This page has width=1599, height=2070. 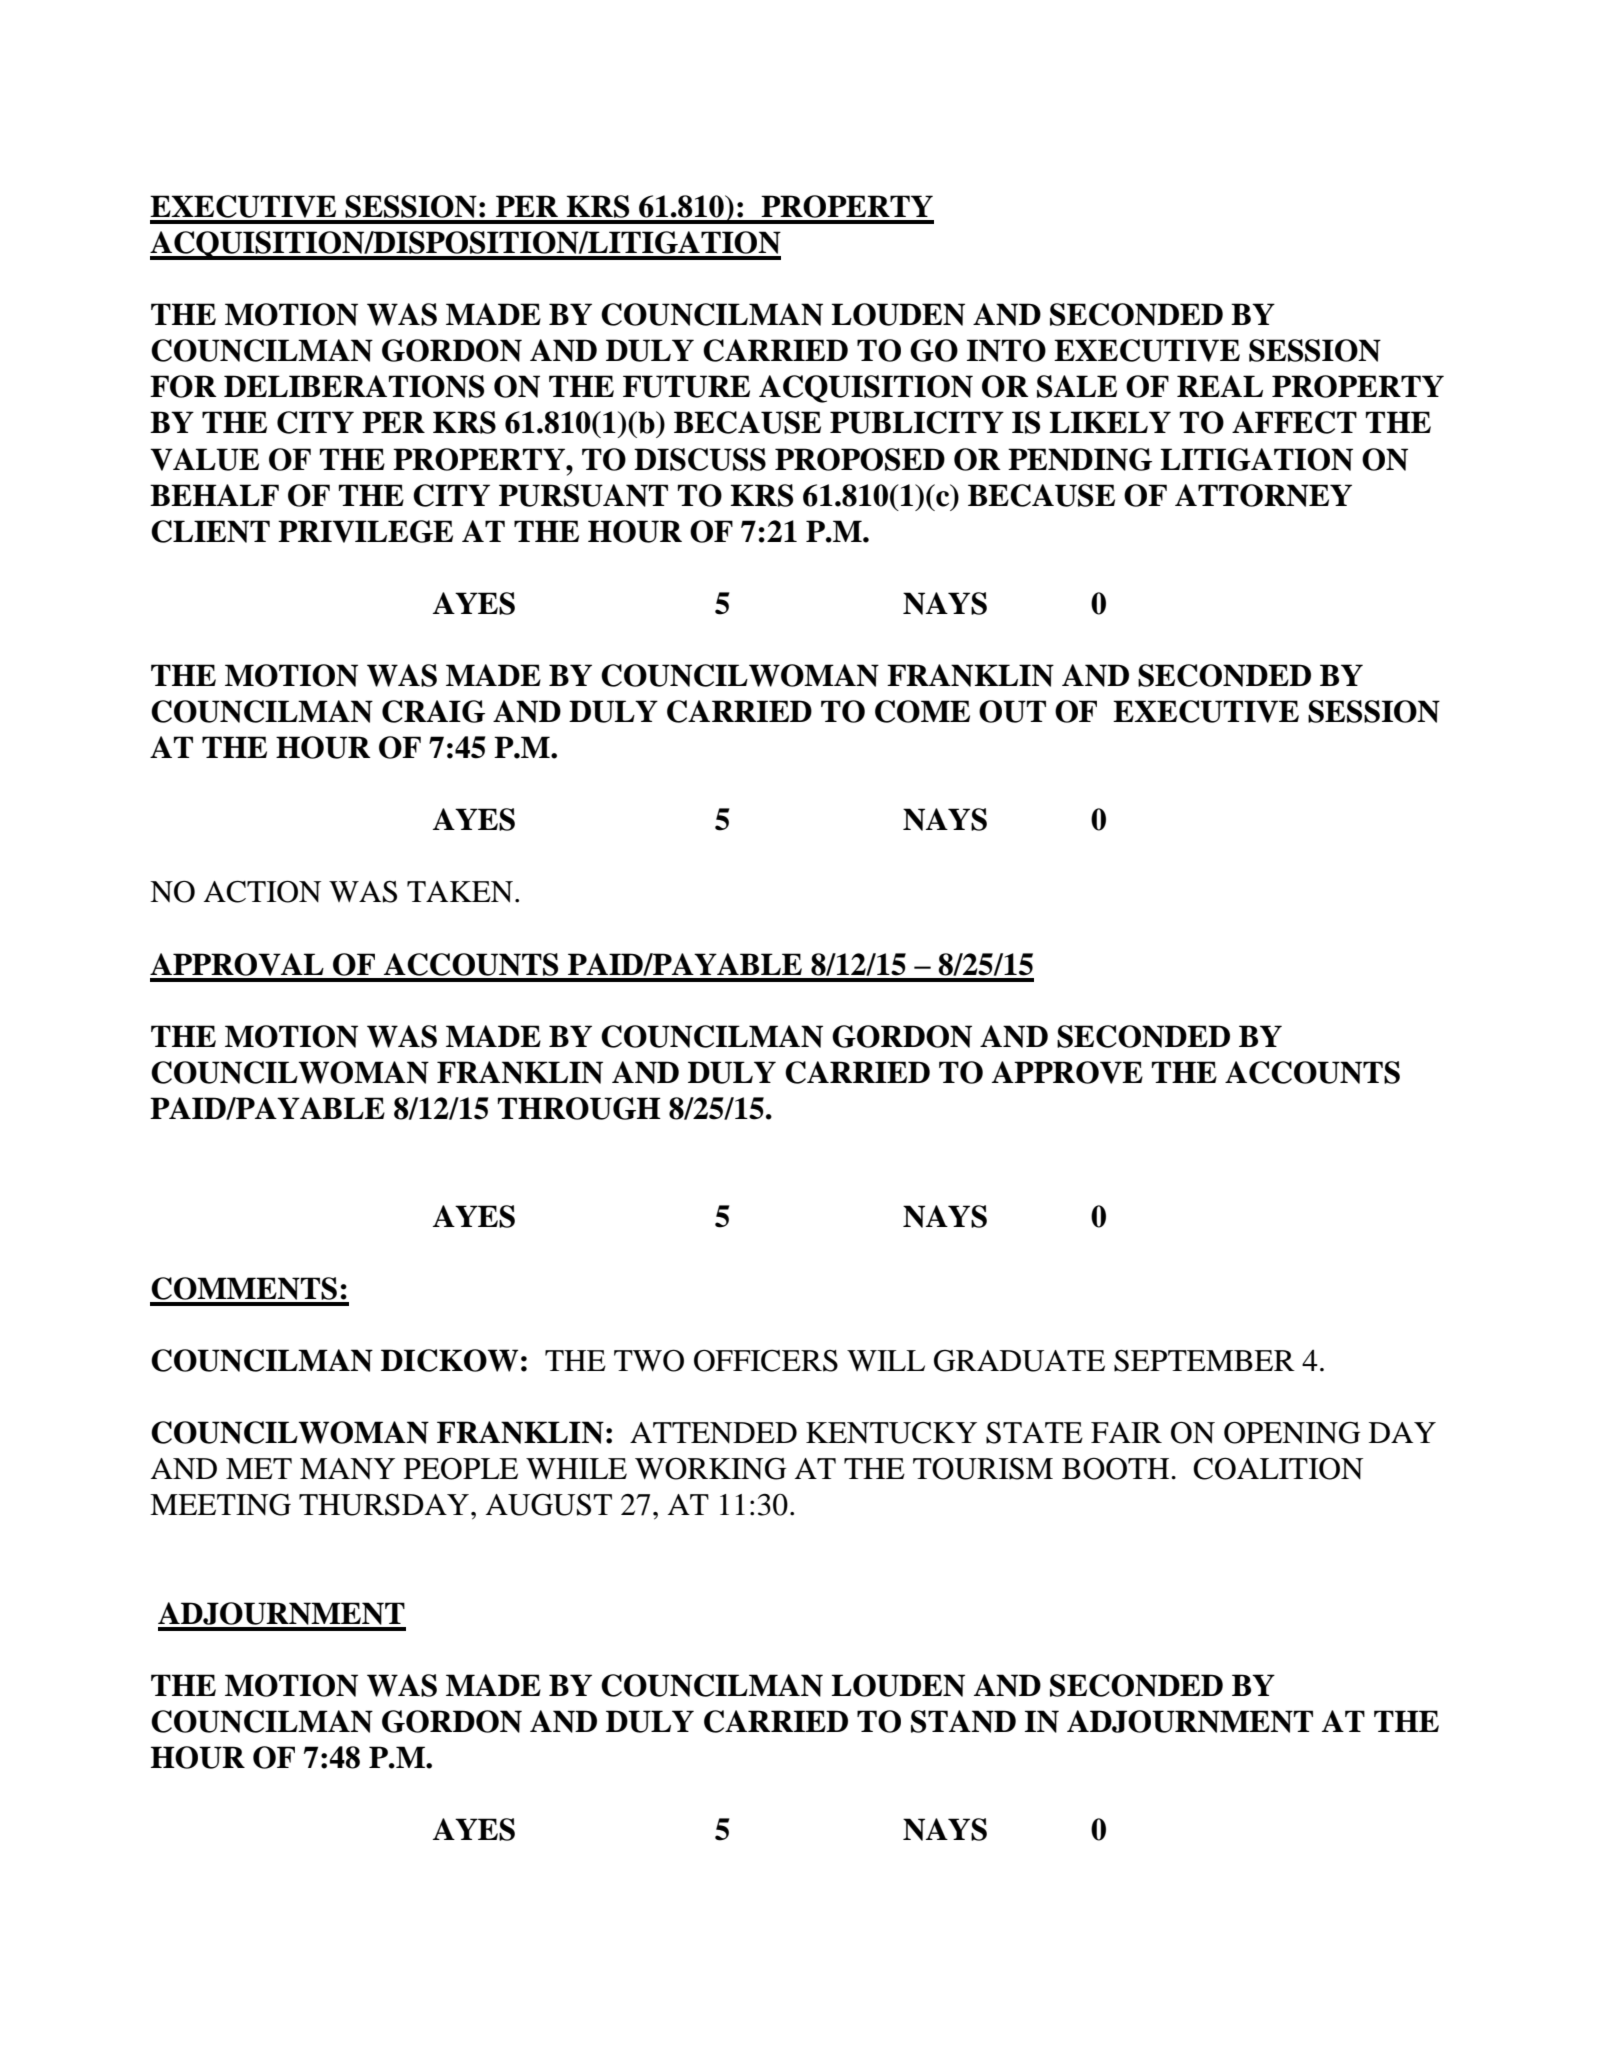 I want to click on COME, so click(x=922, y=711).
